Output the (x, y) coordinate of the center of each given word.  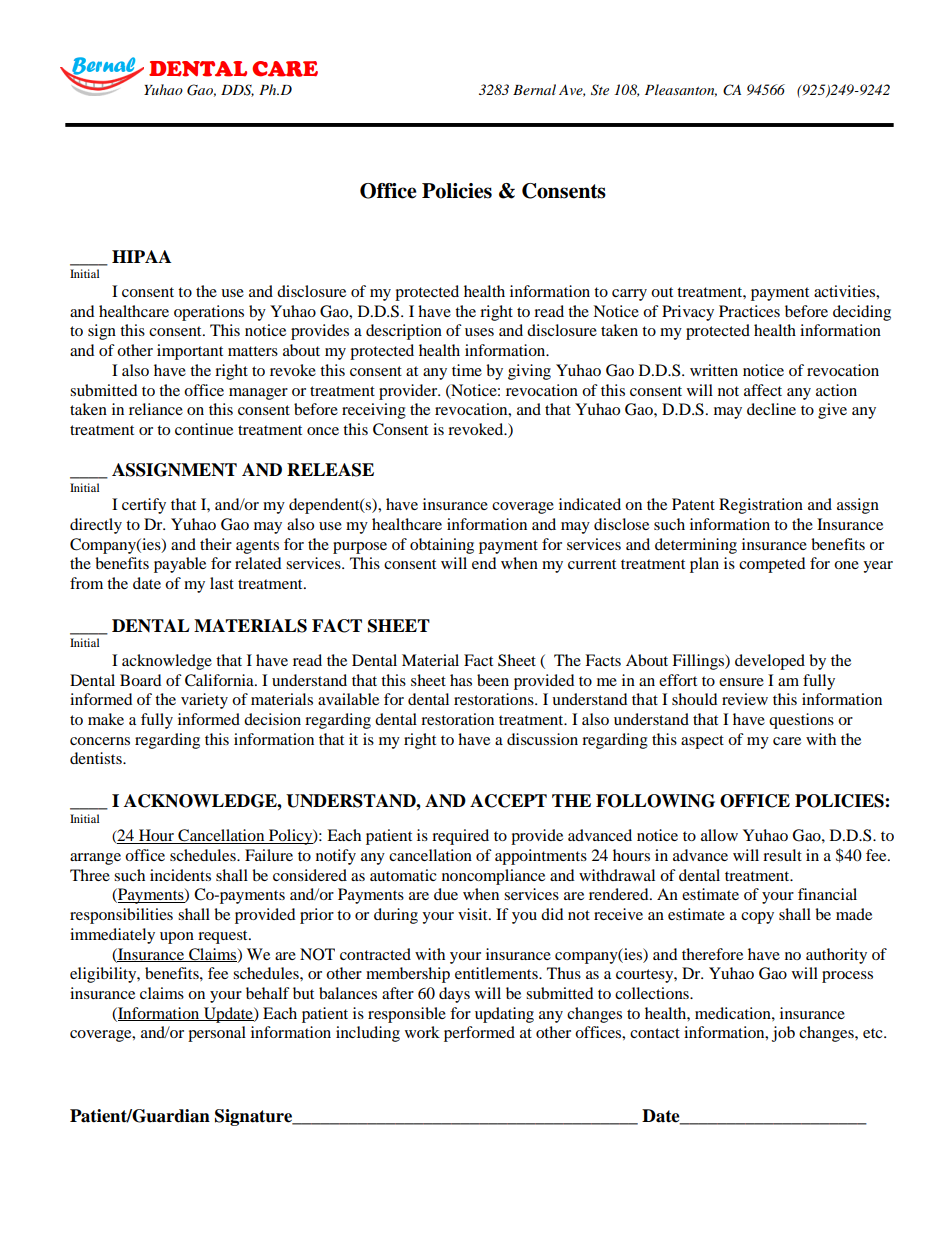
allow (719, 835)
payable (180, 565)
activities (845, 291)
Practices (749, 311)
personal (217, 1034)
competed (772, 565)
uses (479, 332)
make (106, 719)
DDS (237, 90)
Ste (600, 90)
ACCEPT (508, 801)
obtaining (442, 546)
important (190, 352)
